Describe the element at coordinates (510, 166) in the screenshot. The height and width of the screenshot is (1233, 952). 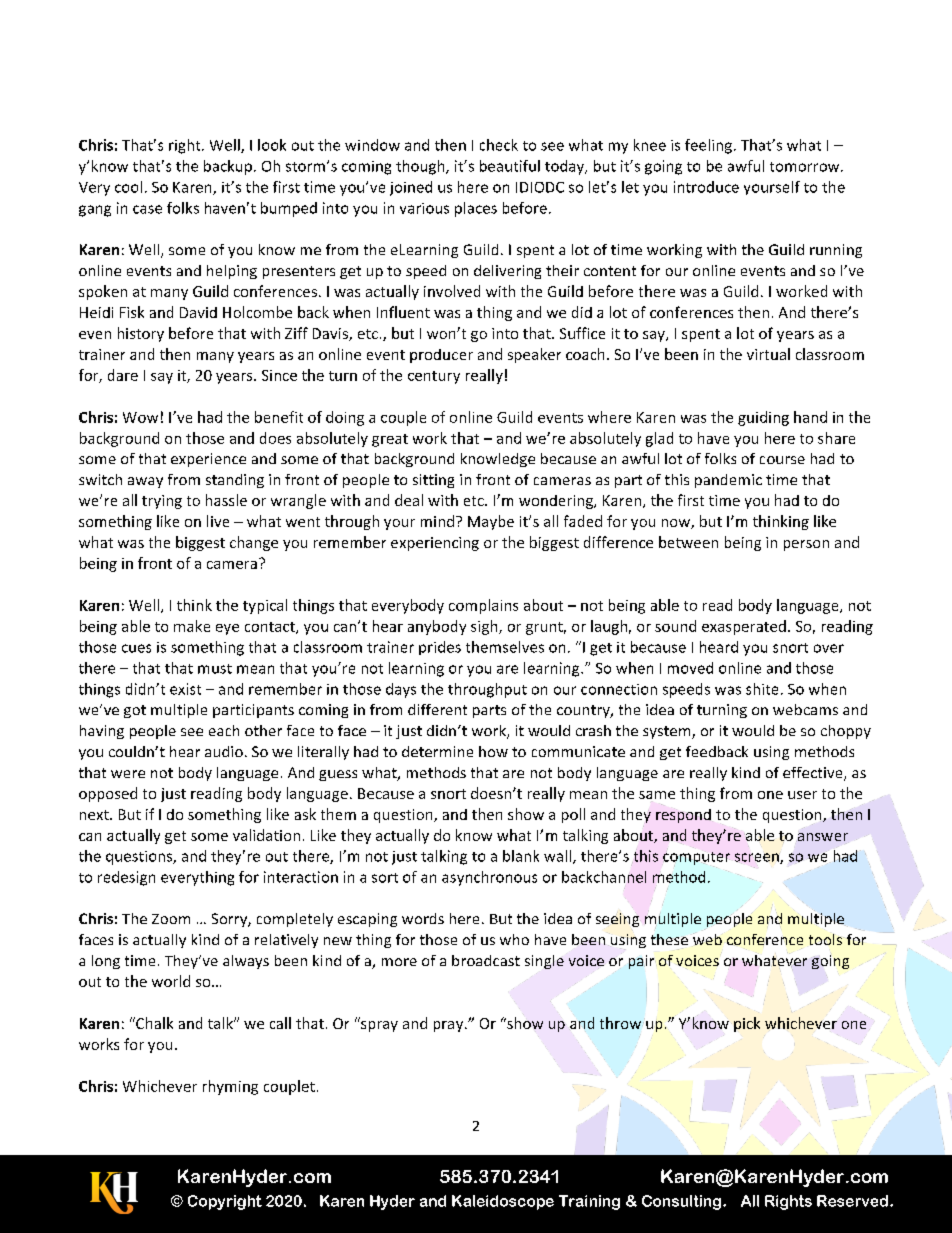
I see `beautiful` at that location.
